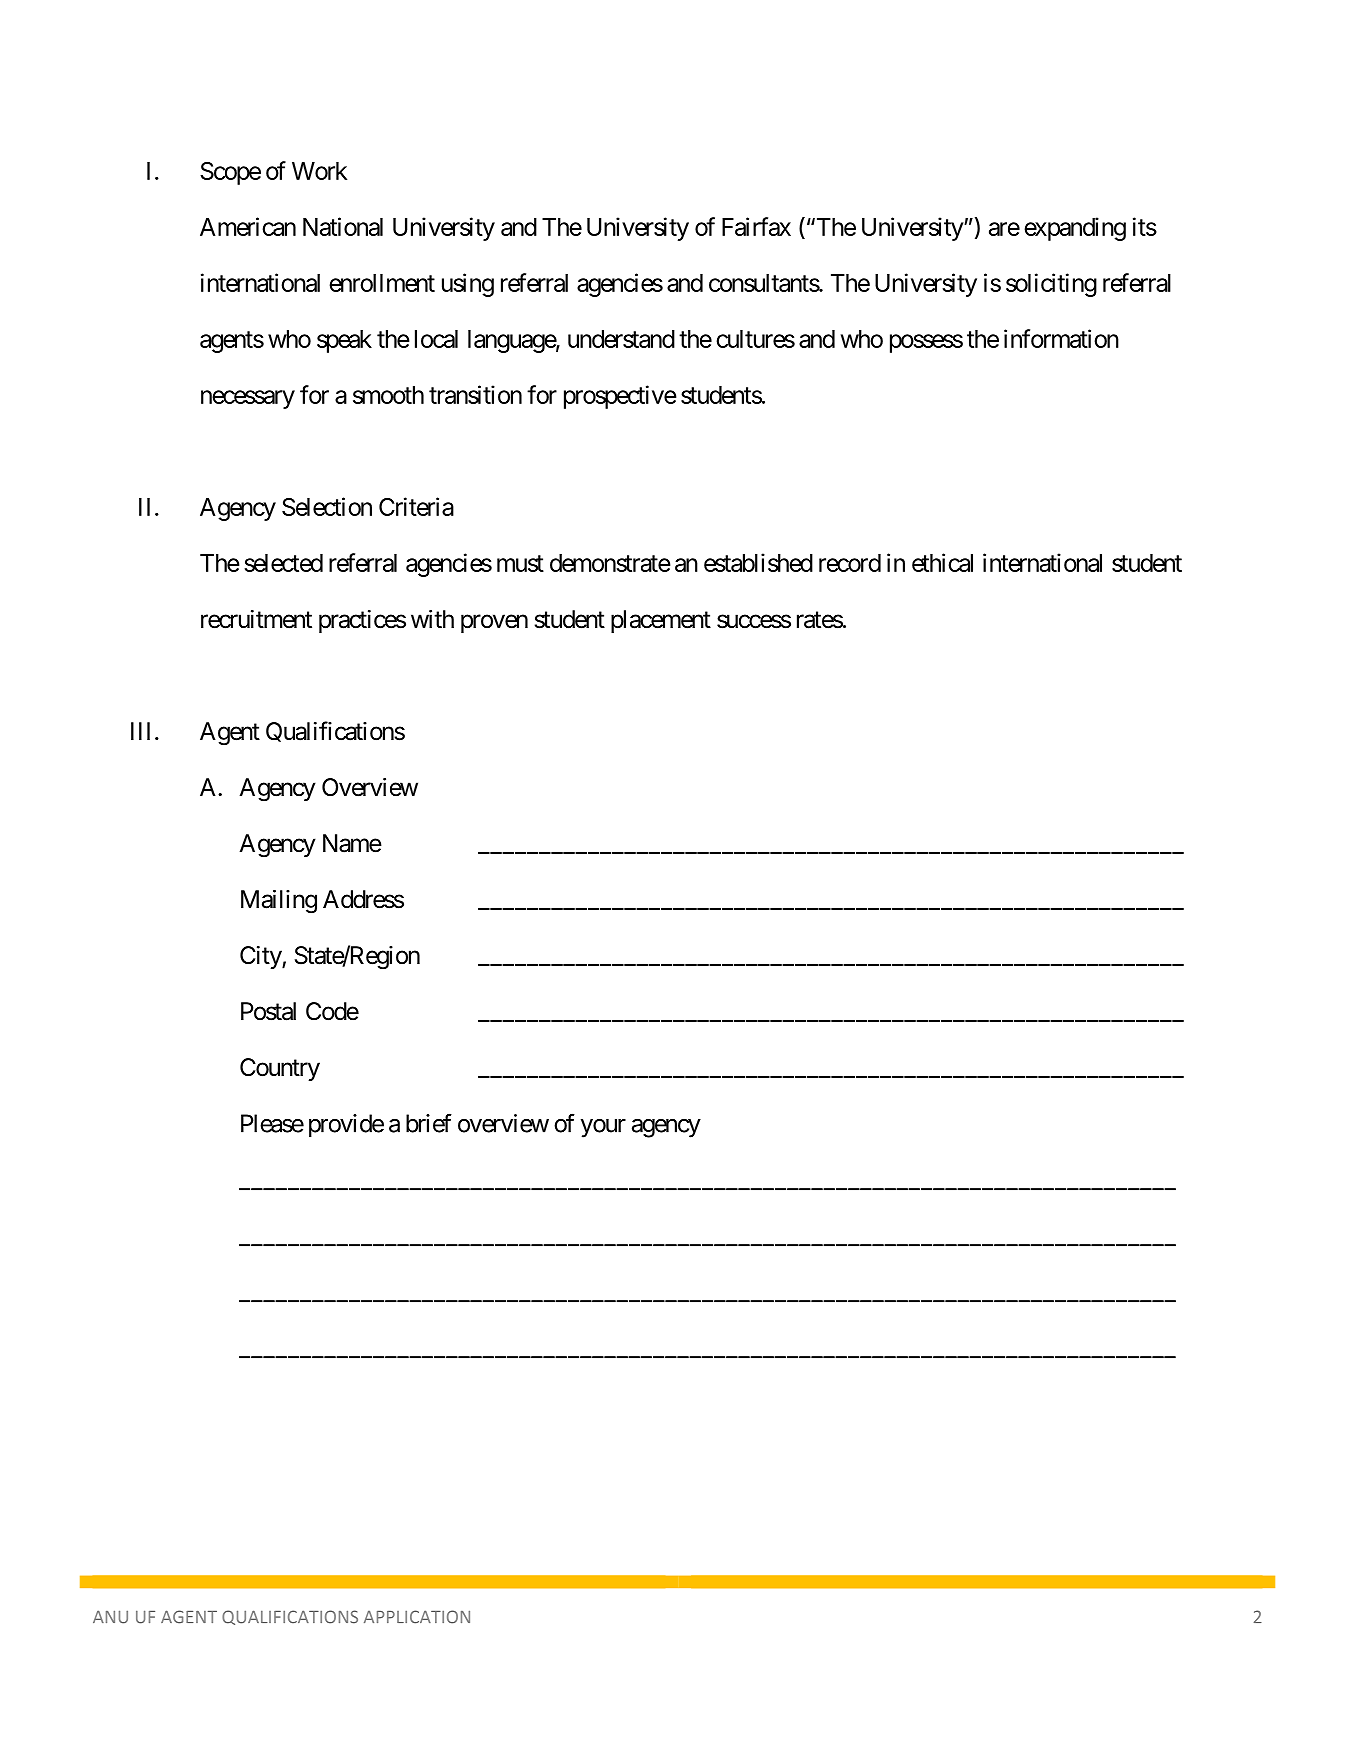  What do you see at coordinates (279, 902) in the image?
I see `Mailing` at bounding box center [279, 902].
